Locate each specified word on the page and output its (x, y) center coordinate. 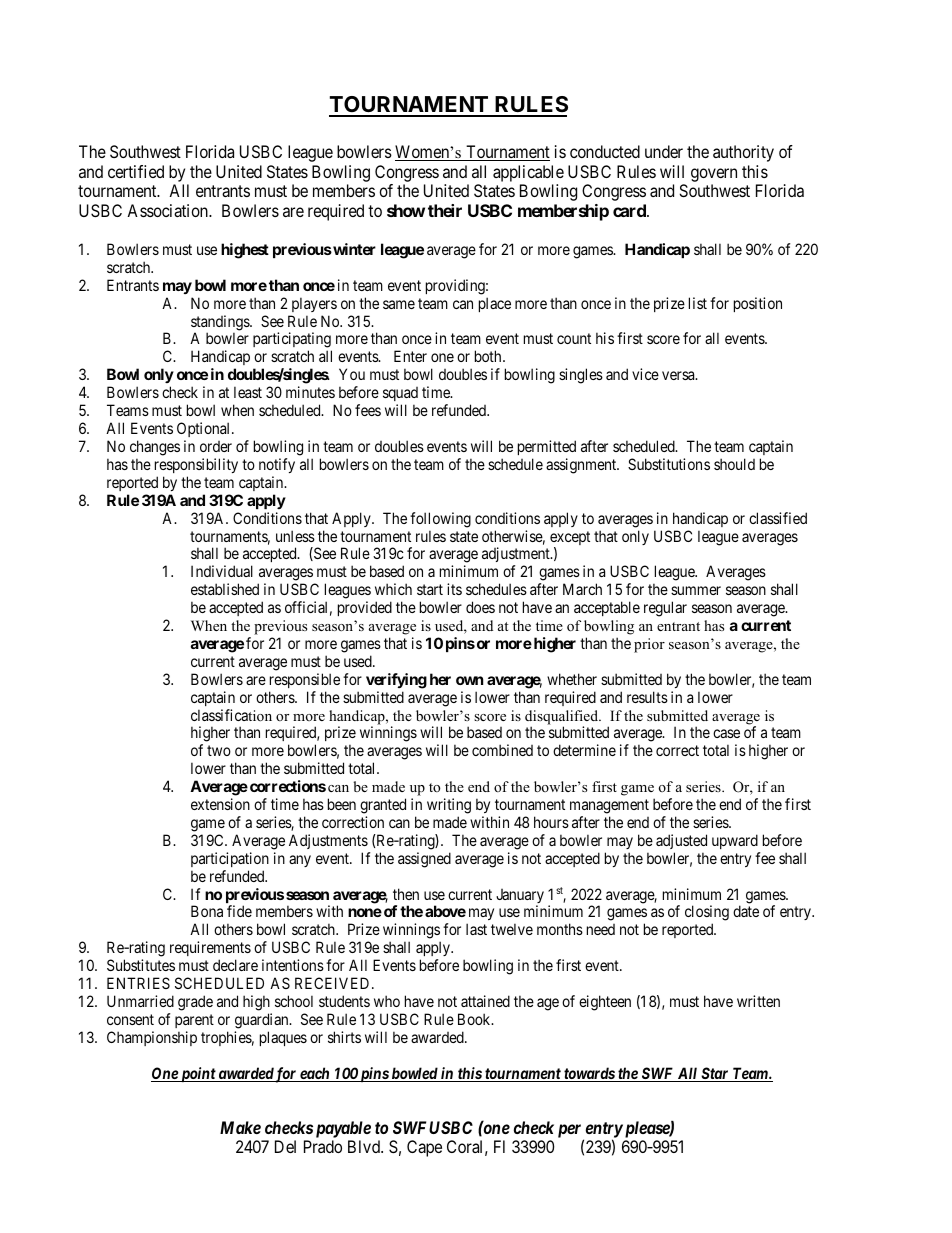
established (225, 589)
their (445, 210)
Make (240, 1127)
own (469, 680)
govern (714, 175)
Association (168, 210)
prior (649, 645)
